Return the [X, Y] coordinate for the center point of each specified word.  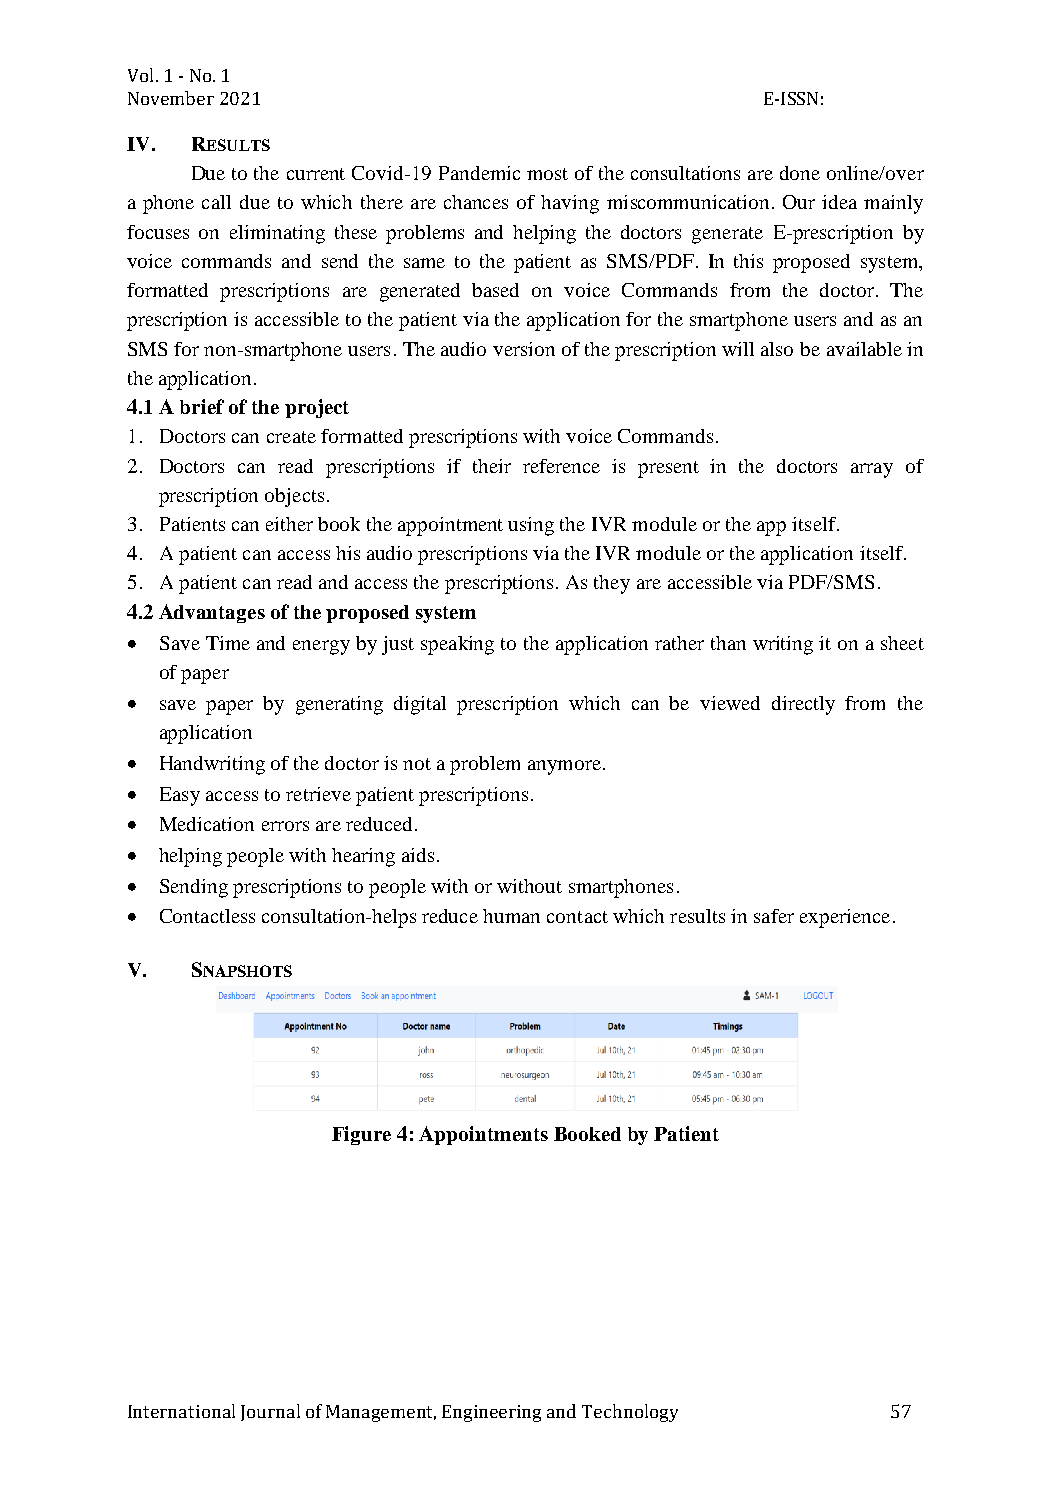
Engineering [491, 1413]
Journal [270, 1412]
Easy [180, 796]
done [800, 173]
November [171, 98]
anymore [564, 767]
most [547, 174]
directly [803, 705]
